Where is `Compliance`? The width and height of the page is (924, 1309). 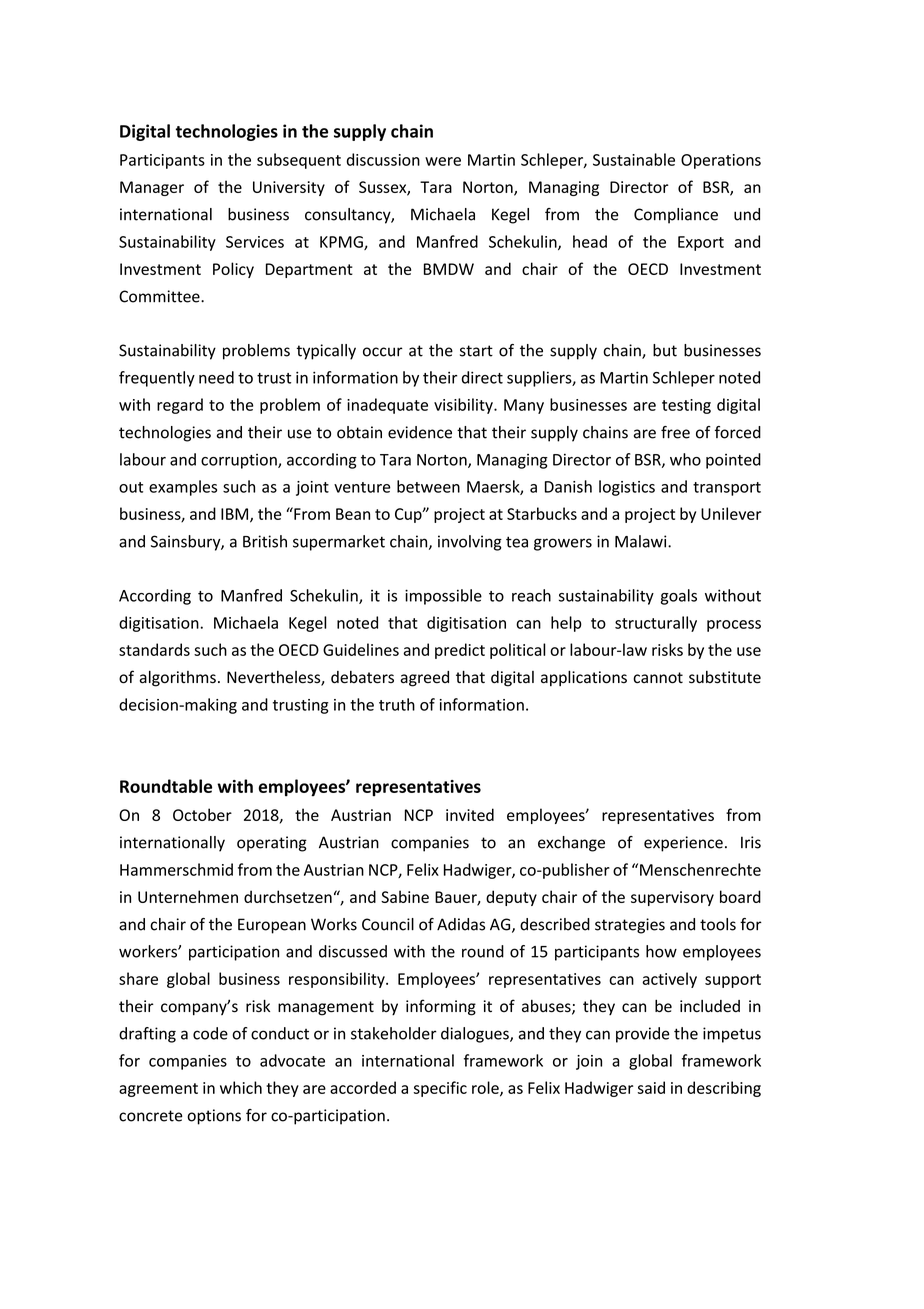 Compliance is located at coordinates (676, 216).
